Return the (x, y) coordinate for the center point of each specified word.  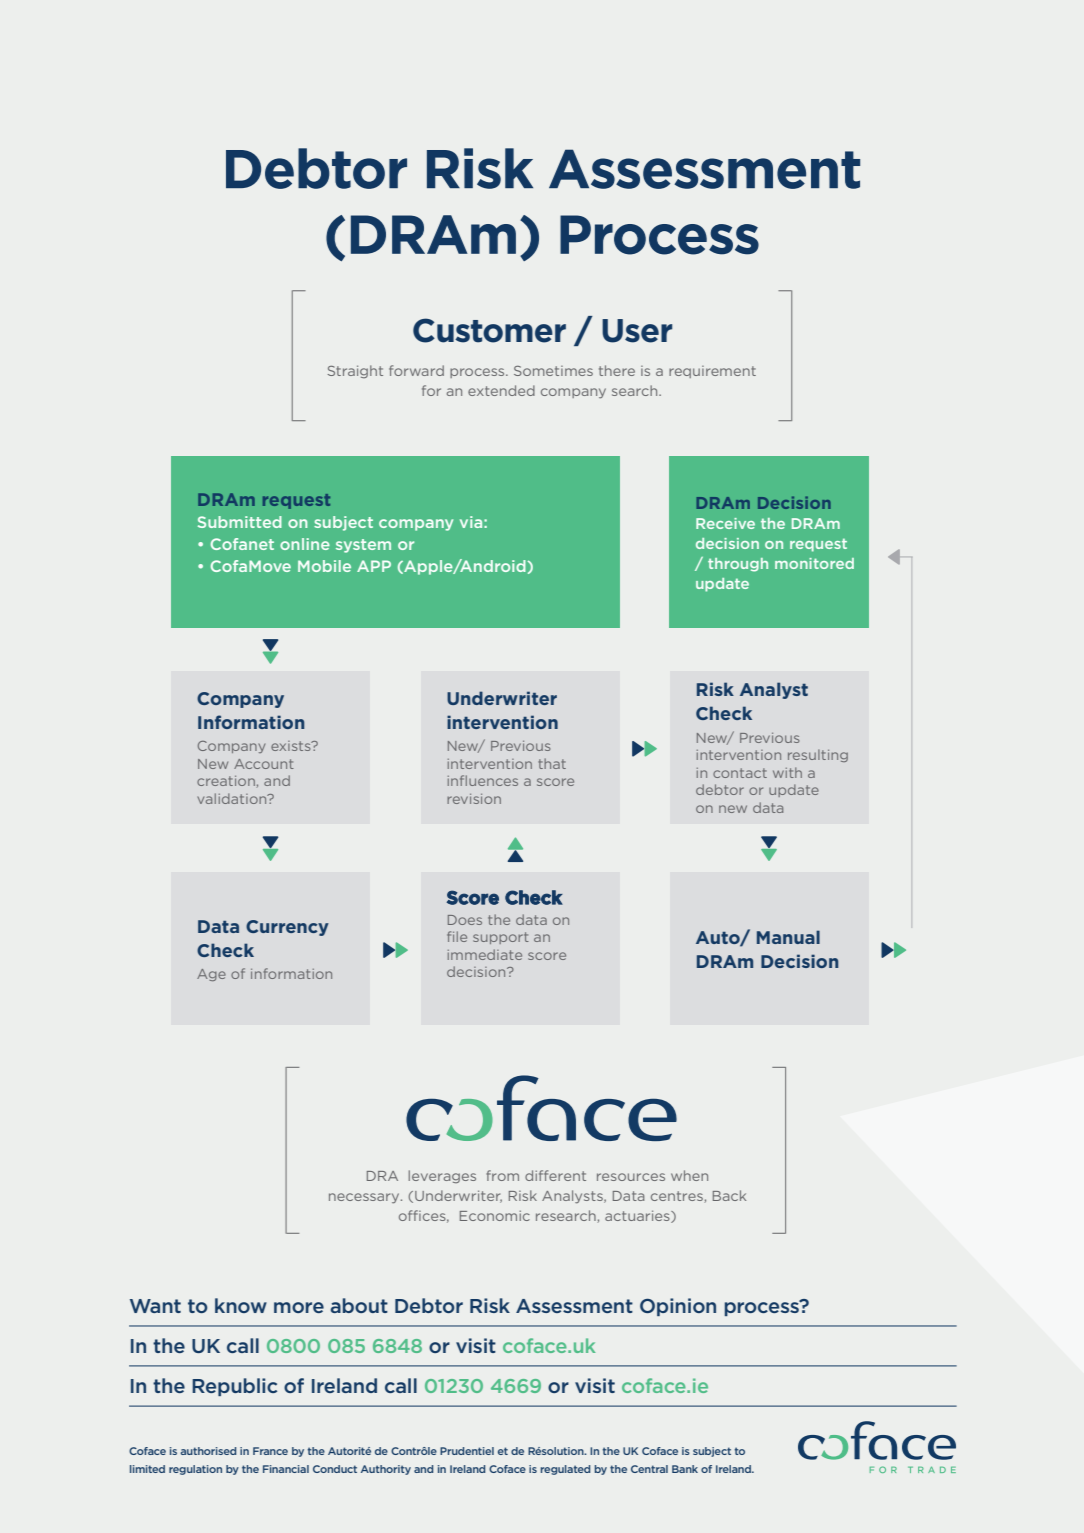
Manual (788, 937)
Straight (355, 371)
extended (501, 390)
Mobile (324, 566)
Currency (287, 928)
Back (729, 1195)
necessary (365, 1198)
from (502, 1175)
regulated (565, 1470)
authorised (208, 1451)
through (738, 565)
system (363, 546)
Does (465, 920)
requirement (712, 372)
